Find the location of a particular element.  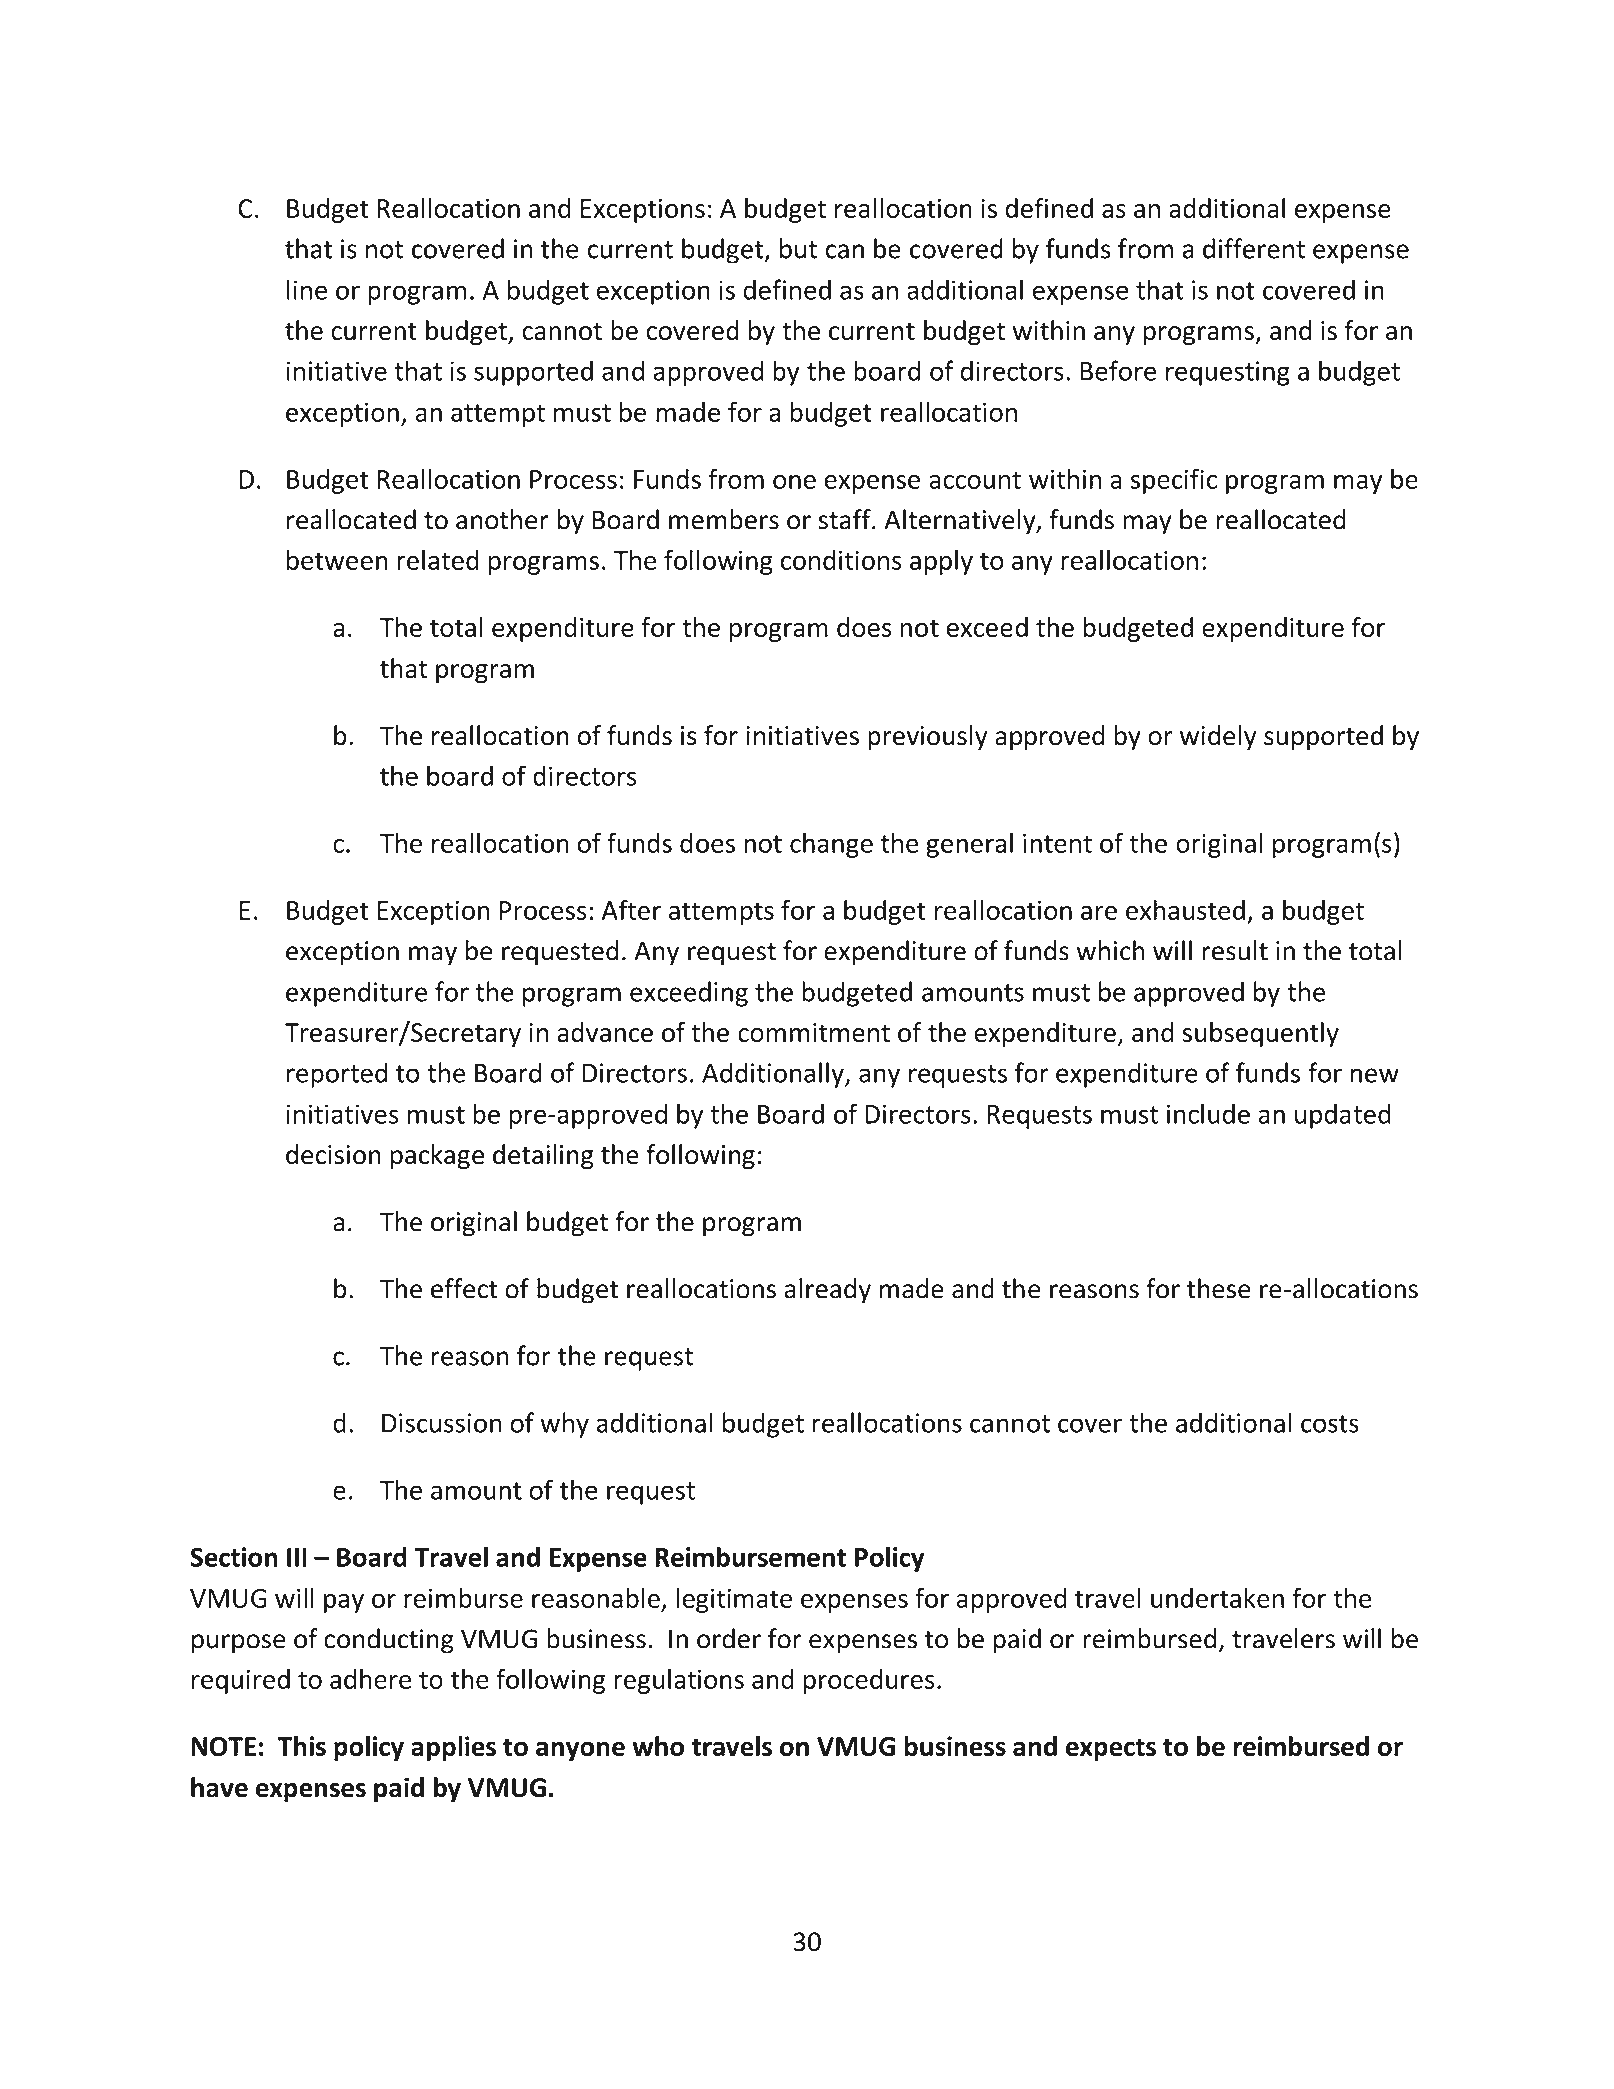

commitment is located at coordinates (814, 1032).
